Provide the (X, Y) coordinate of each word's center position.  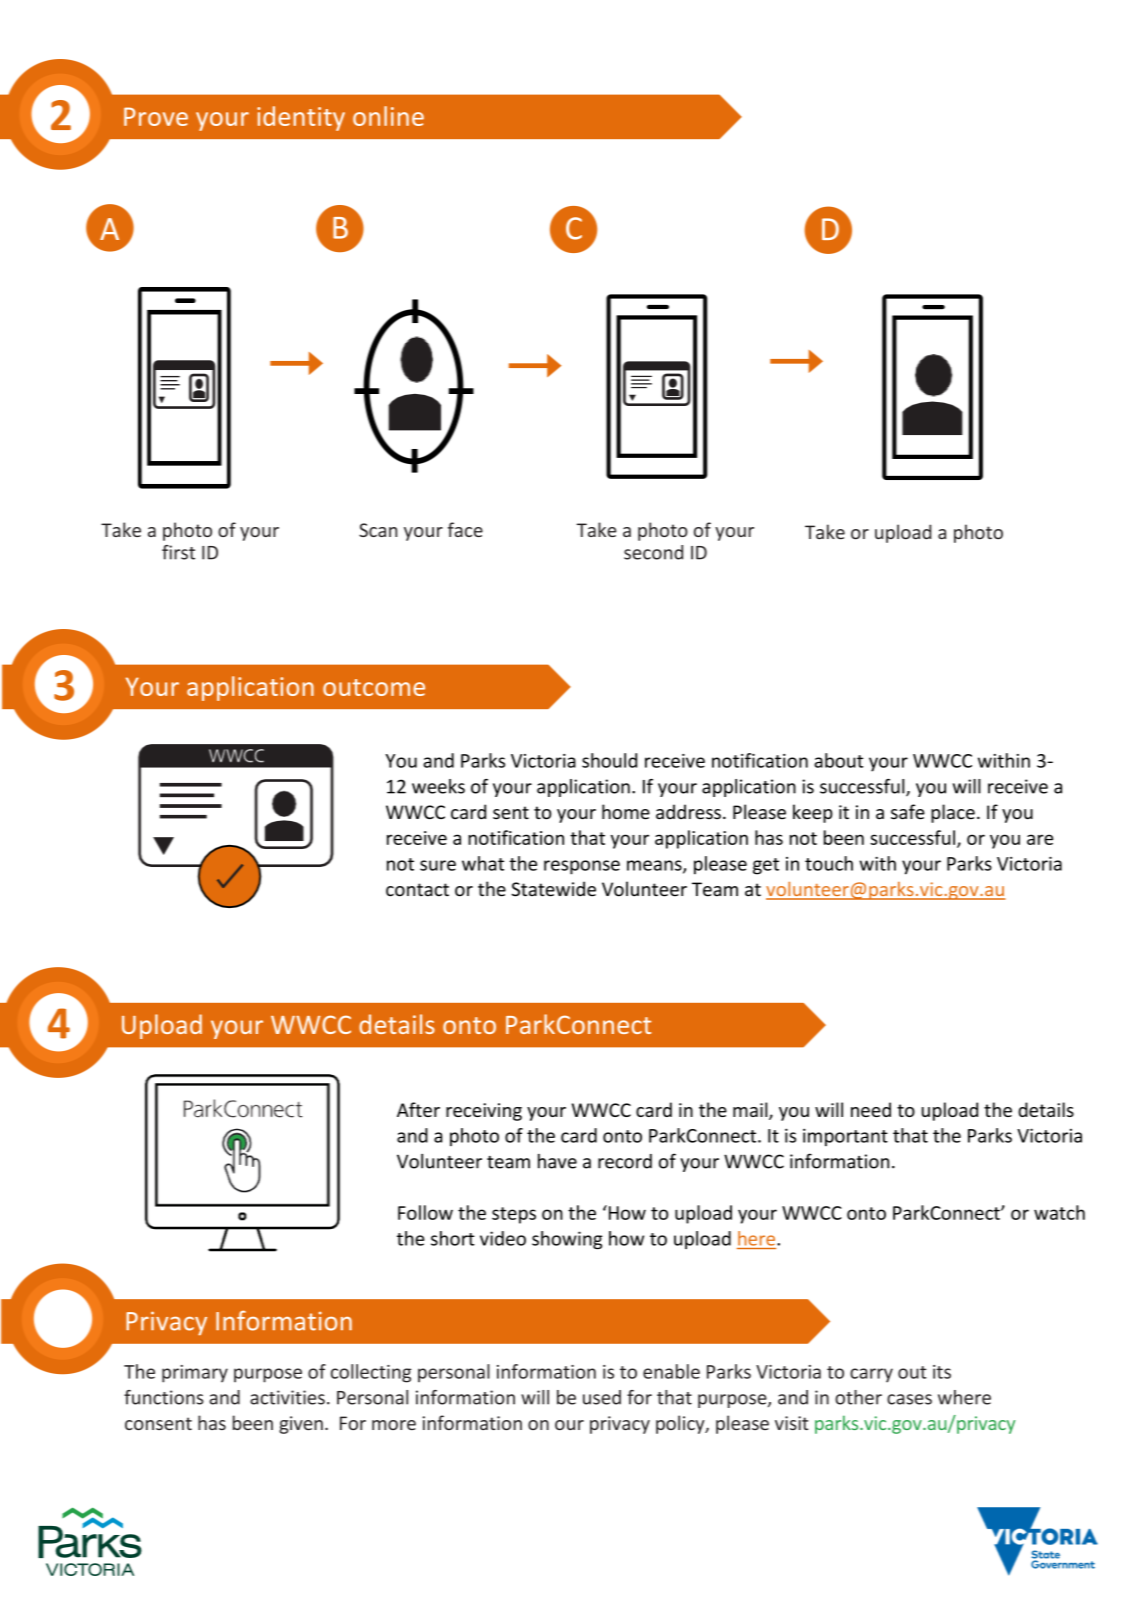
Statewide (554, 889)
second (653, 552)
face (465, 529)
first (178, 552)
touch (829, 863)
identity (301, 118)
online (388, 116)
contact (417, 890)
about (838, 760)
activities (287, 1397)
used (602, 1397)
